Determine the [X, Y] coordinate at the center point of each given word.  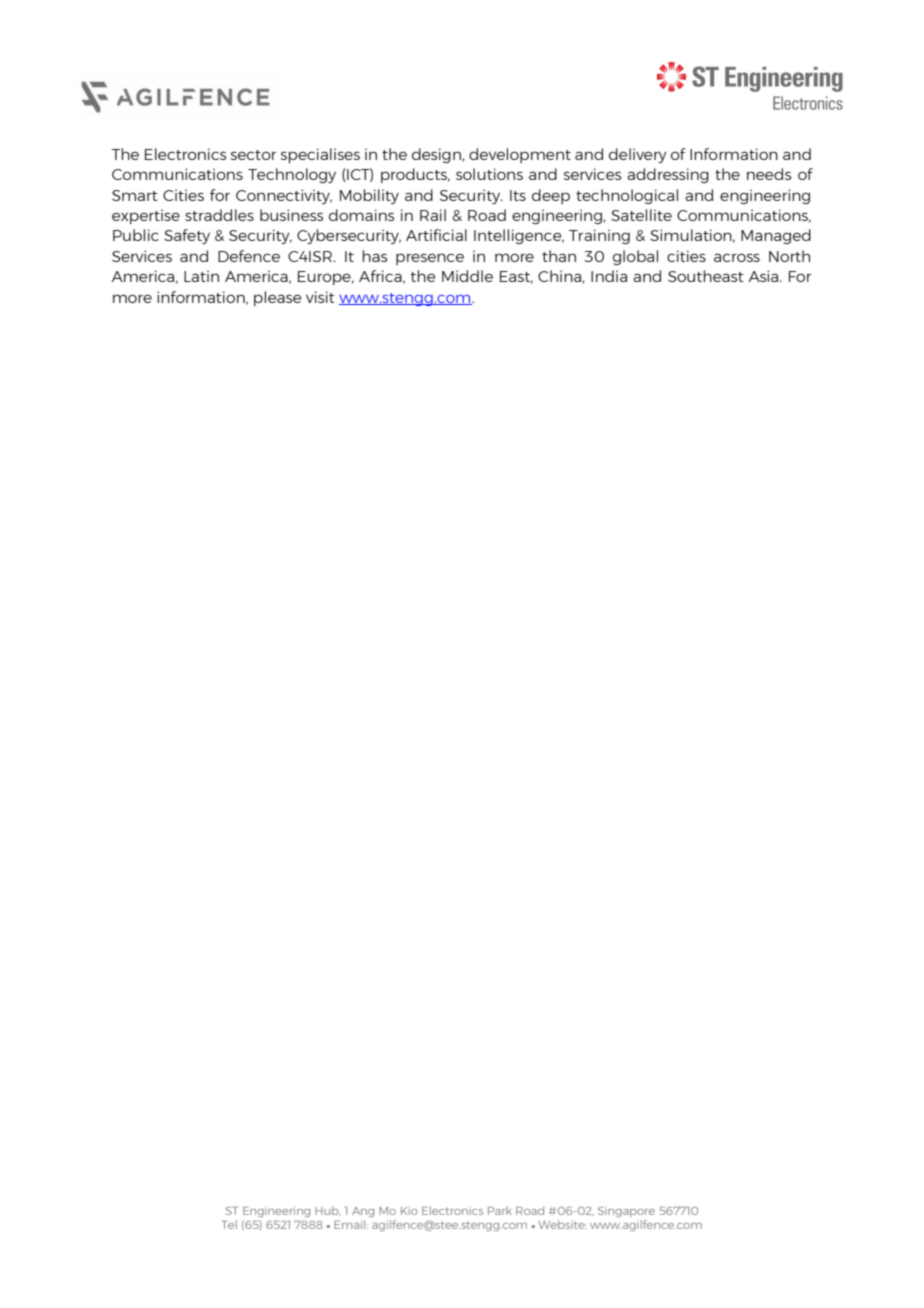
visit [320, 297]
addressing [668, 175]
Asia [765, 276]
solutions [489, 174]
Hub [328, 1210]
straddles [219, 215]
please [278, 298]
